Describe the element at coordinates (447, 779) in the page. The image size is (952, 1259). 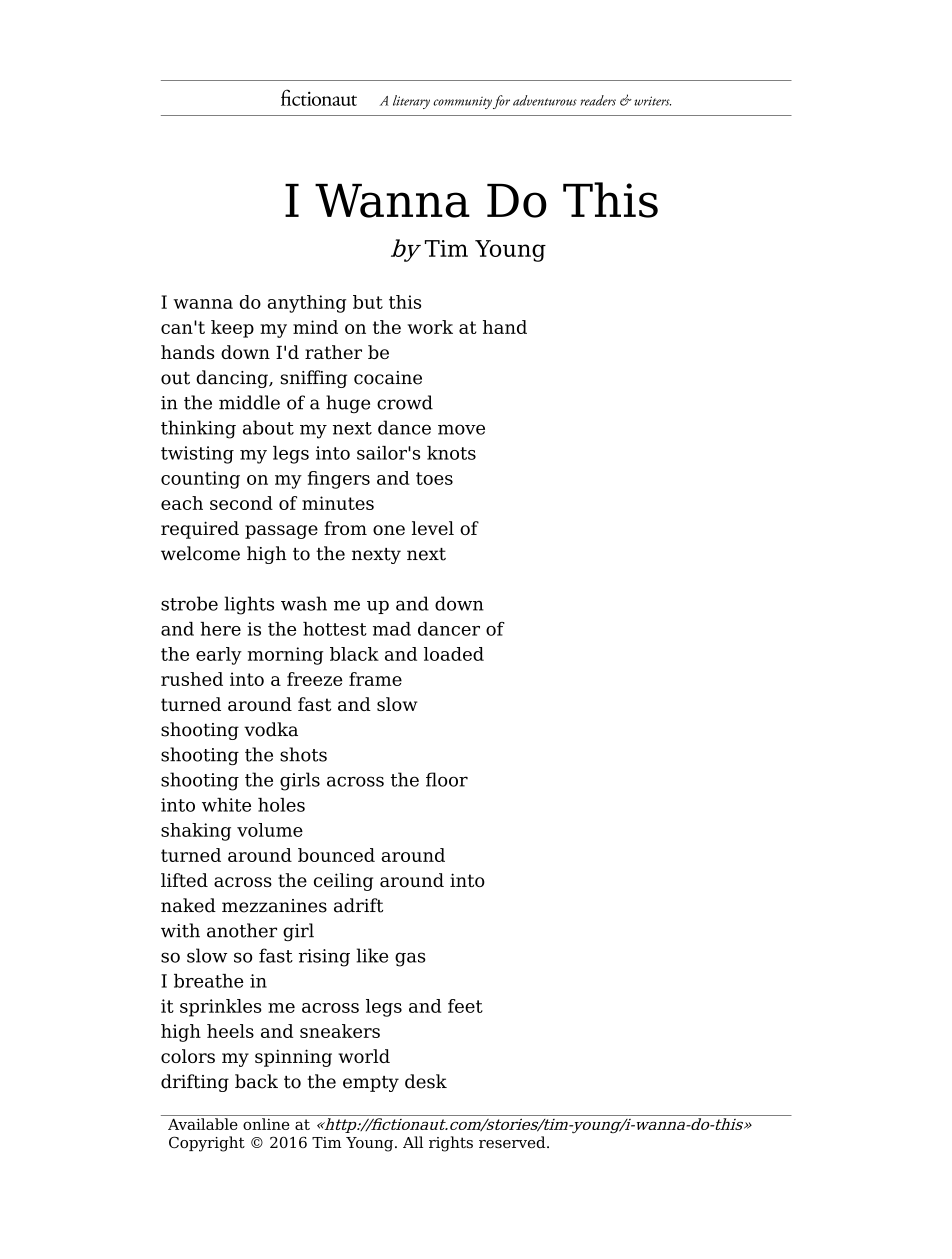
I see `floor` at that location.
